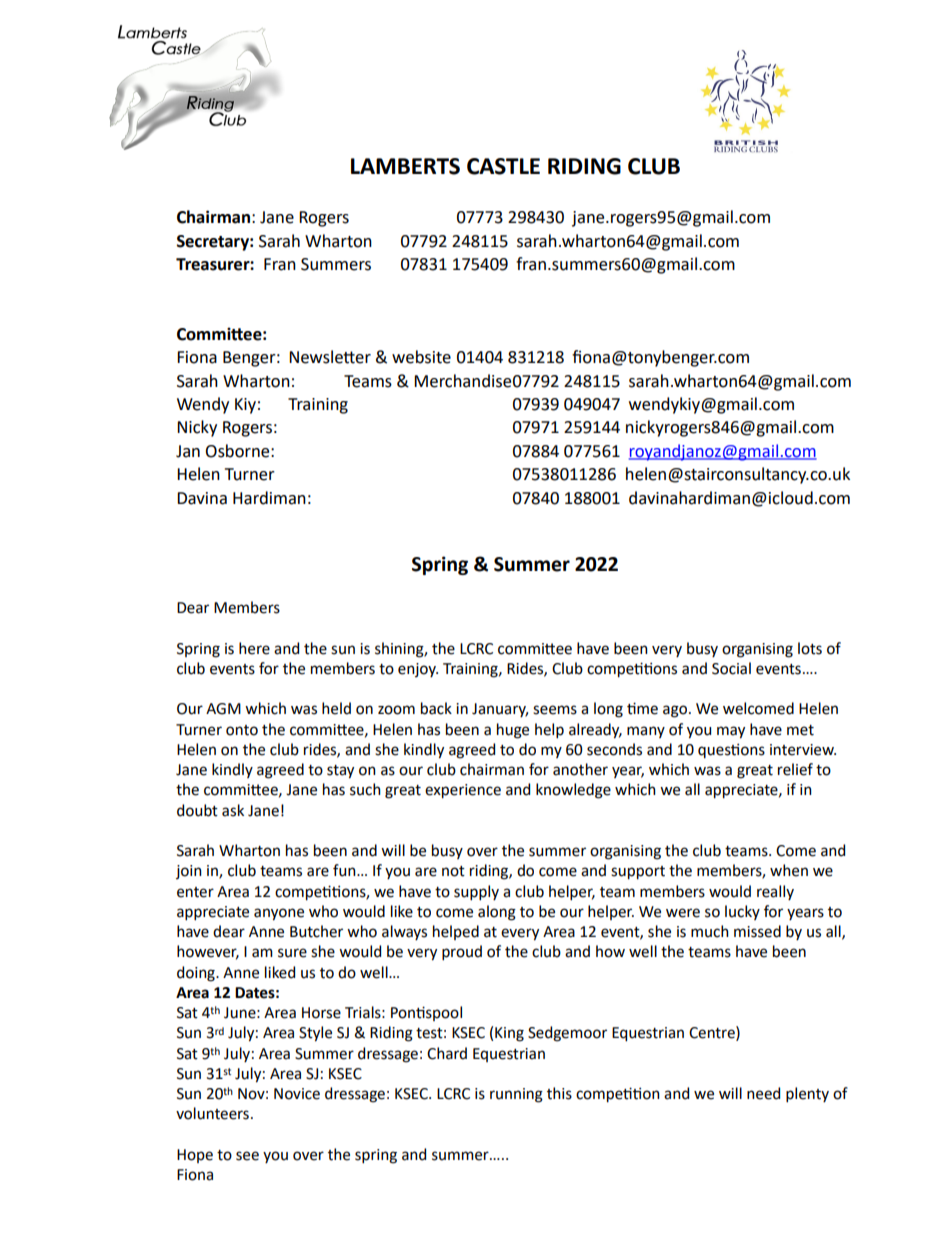 This screenshot has height=1233, width=952. What do you see at coordinates (254, 648) in the screenshot?
I see `here` at bounding box center [254, 648].
